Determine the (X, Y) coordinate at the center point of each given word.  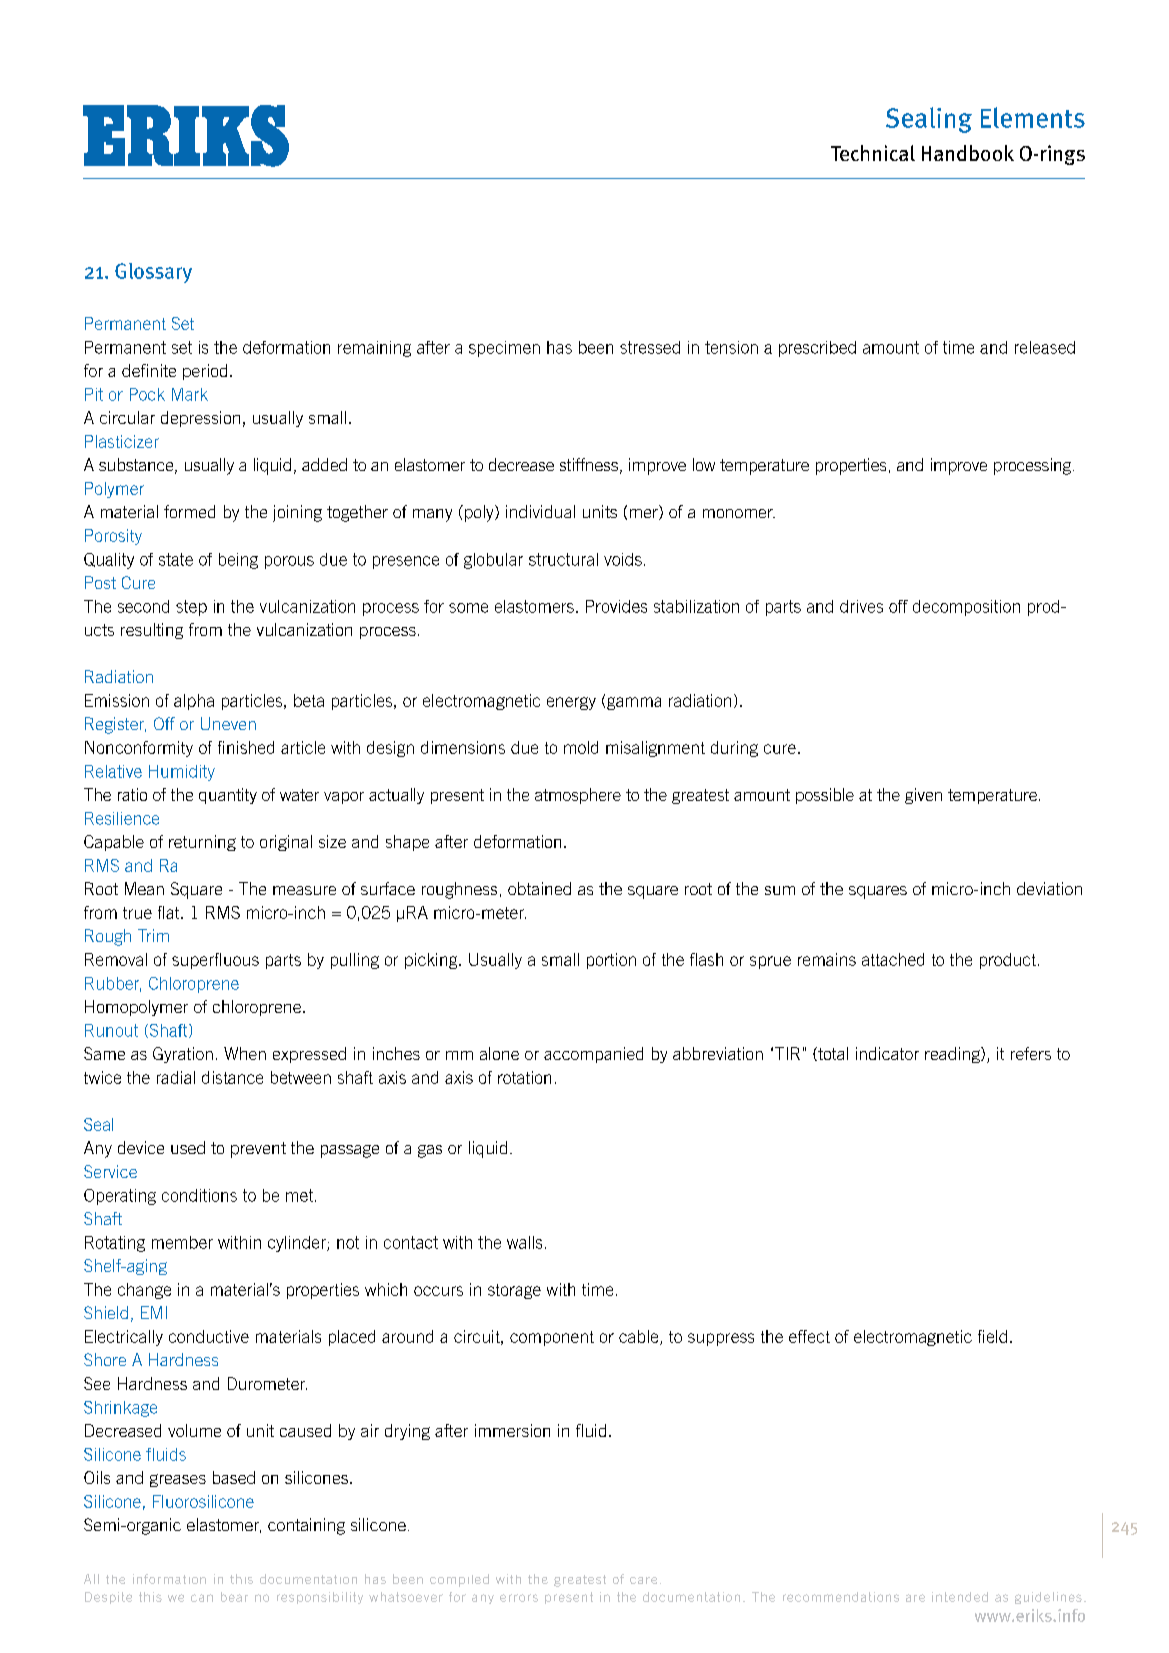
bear (234, 1597)
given (923, 796)
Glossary (153, 273)
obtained (539, 888)
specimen (504, 349)
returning (202, 843)
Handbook (968, 153)
